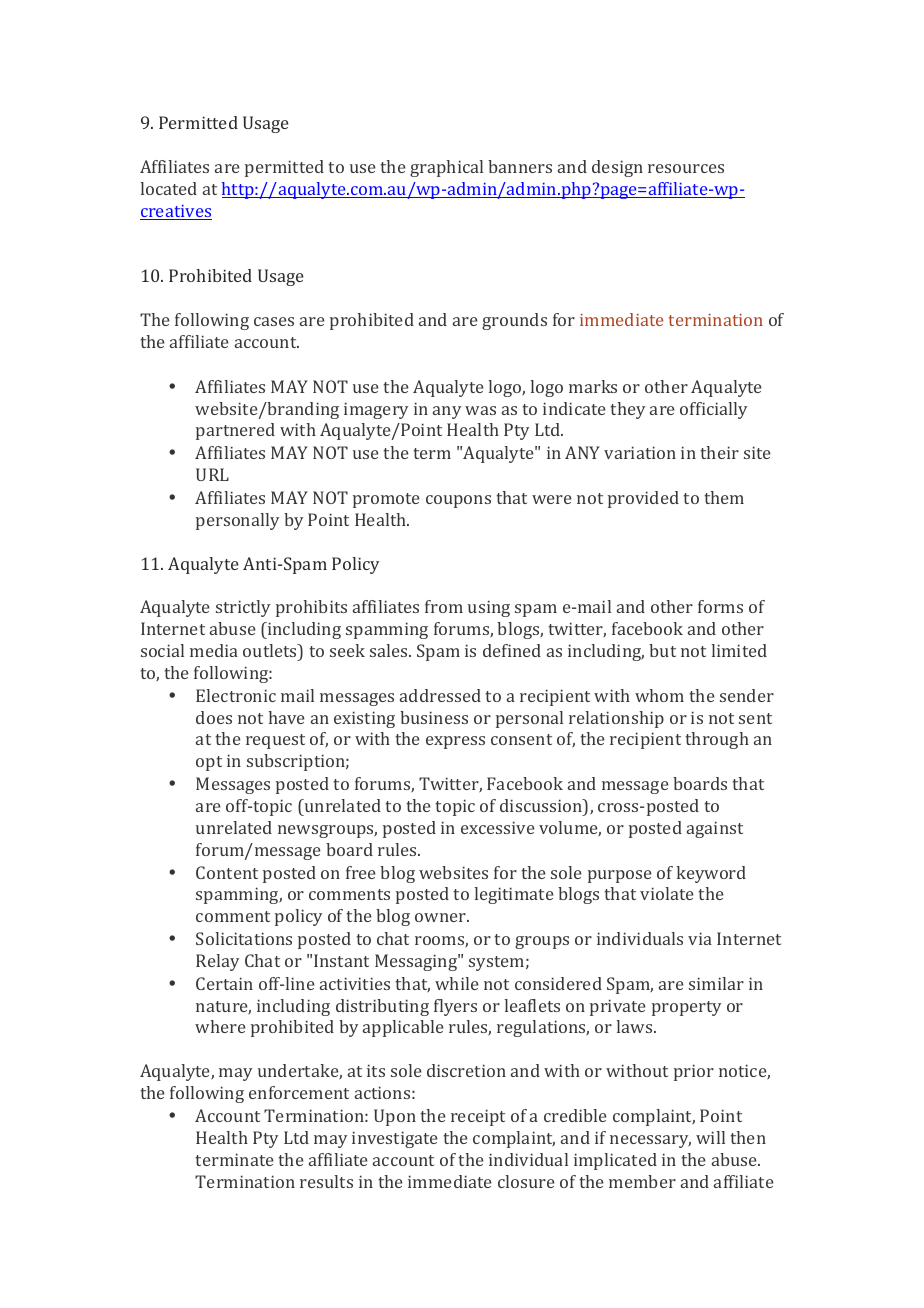 Image resolution: width=924 pixels, height=1308 pixels. I want to click on was, so click(480, 410).
